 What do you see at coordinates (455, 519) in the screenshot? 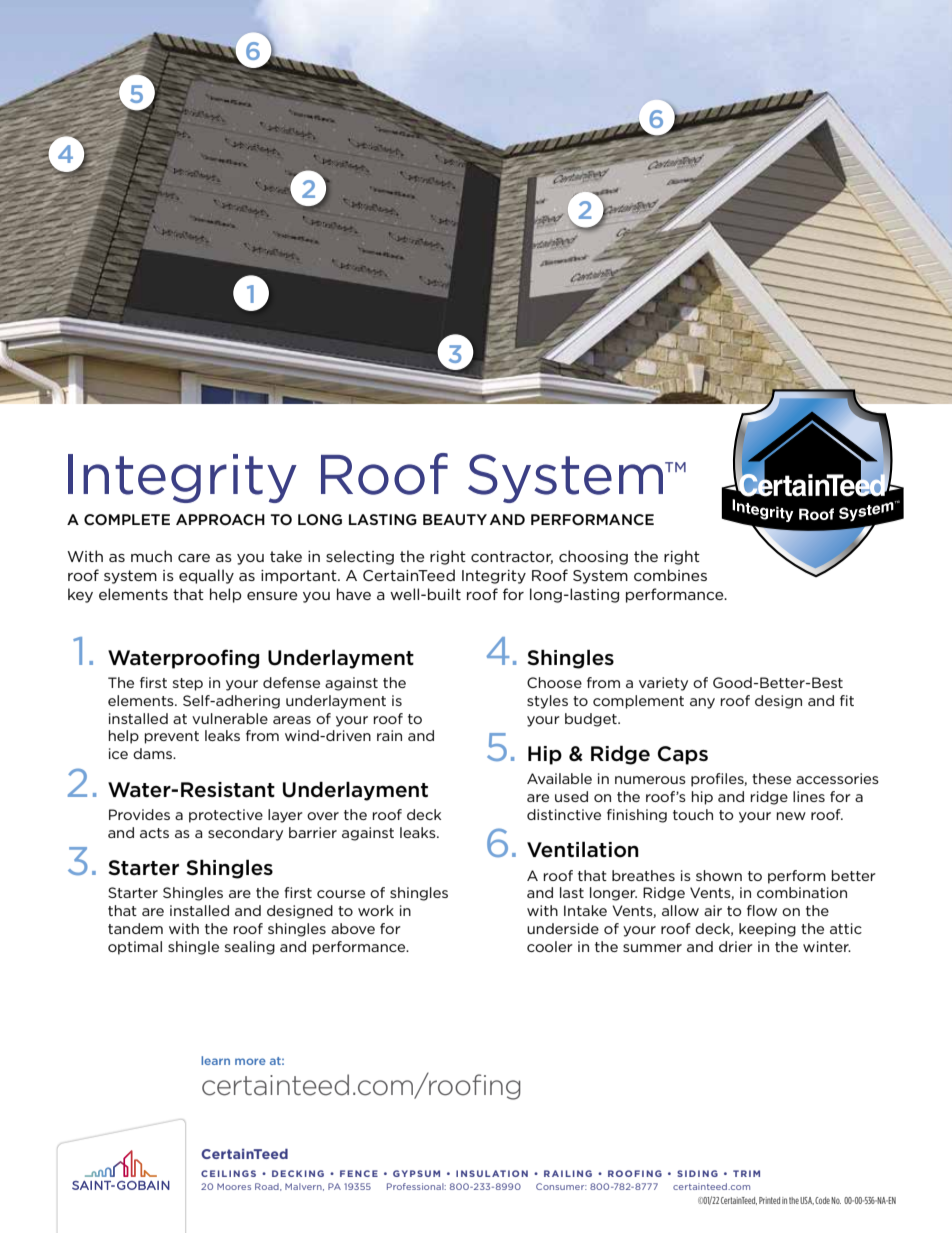
I see `BEAUTY` at bounding box center [455, 519].
